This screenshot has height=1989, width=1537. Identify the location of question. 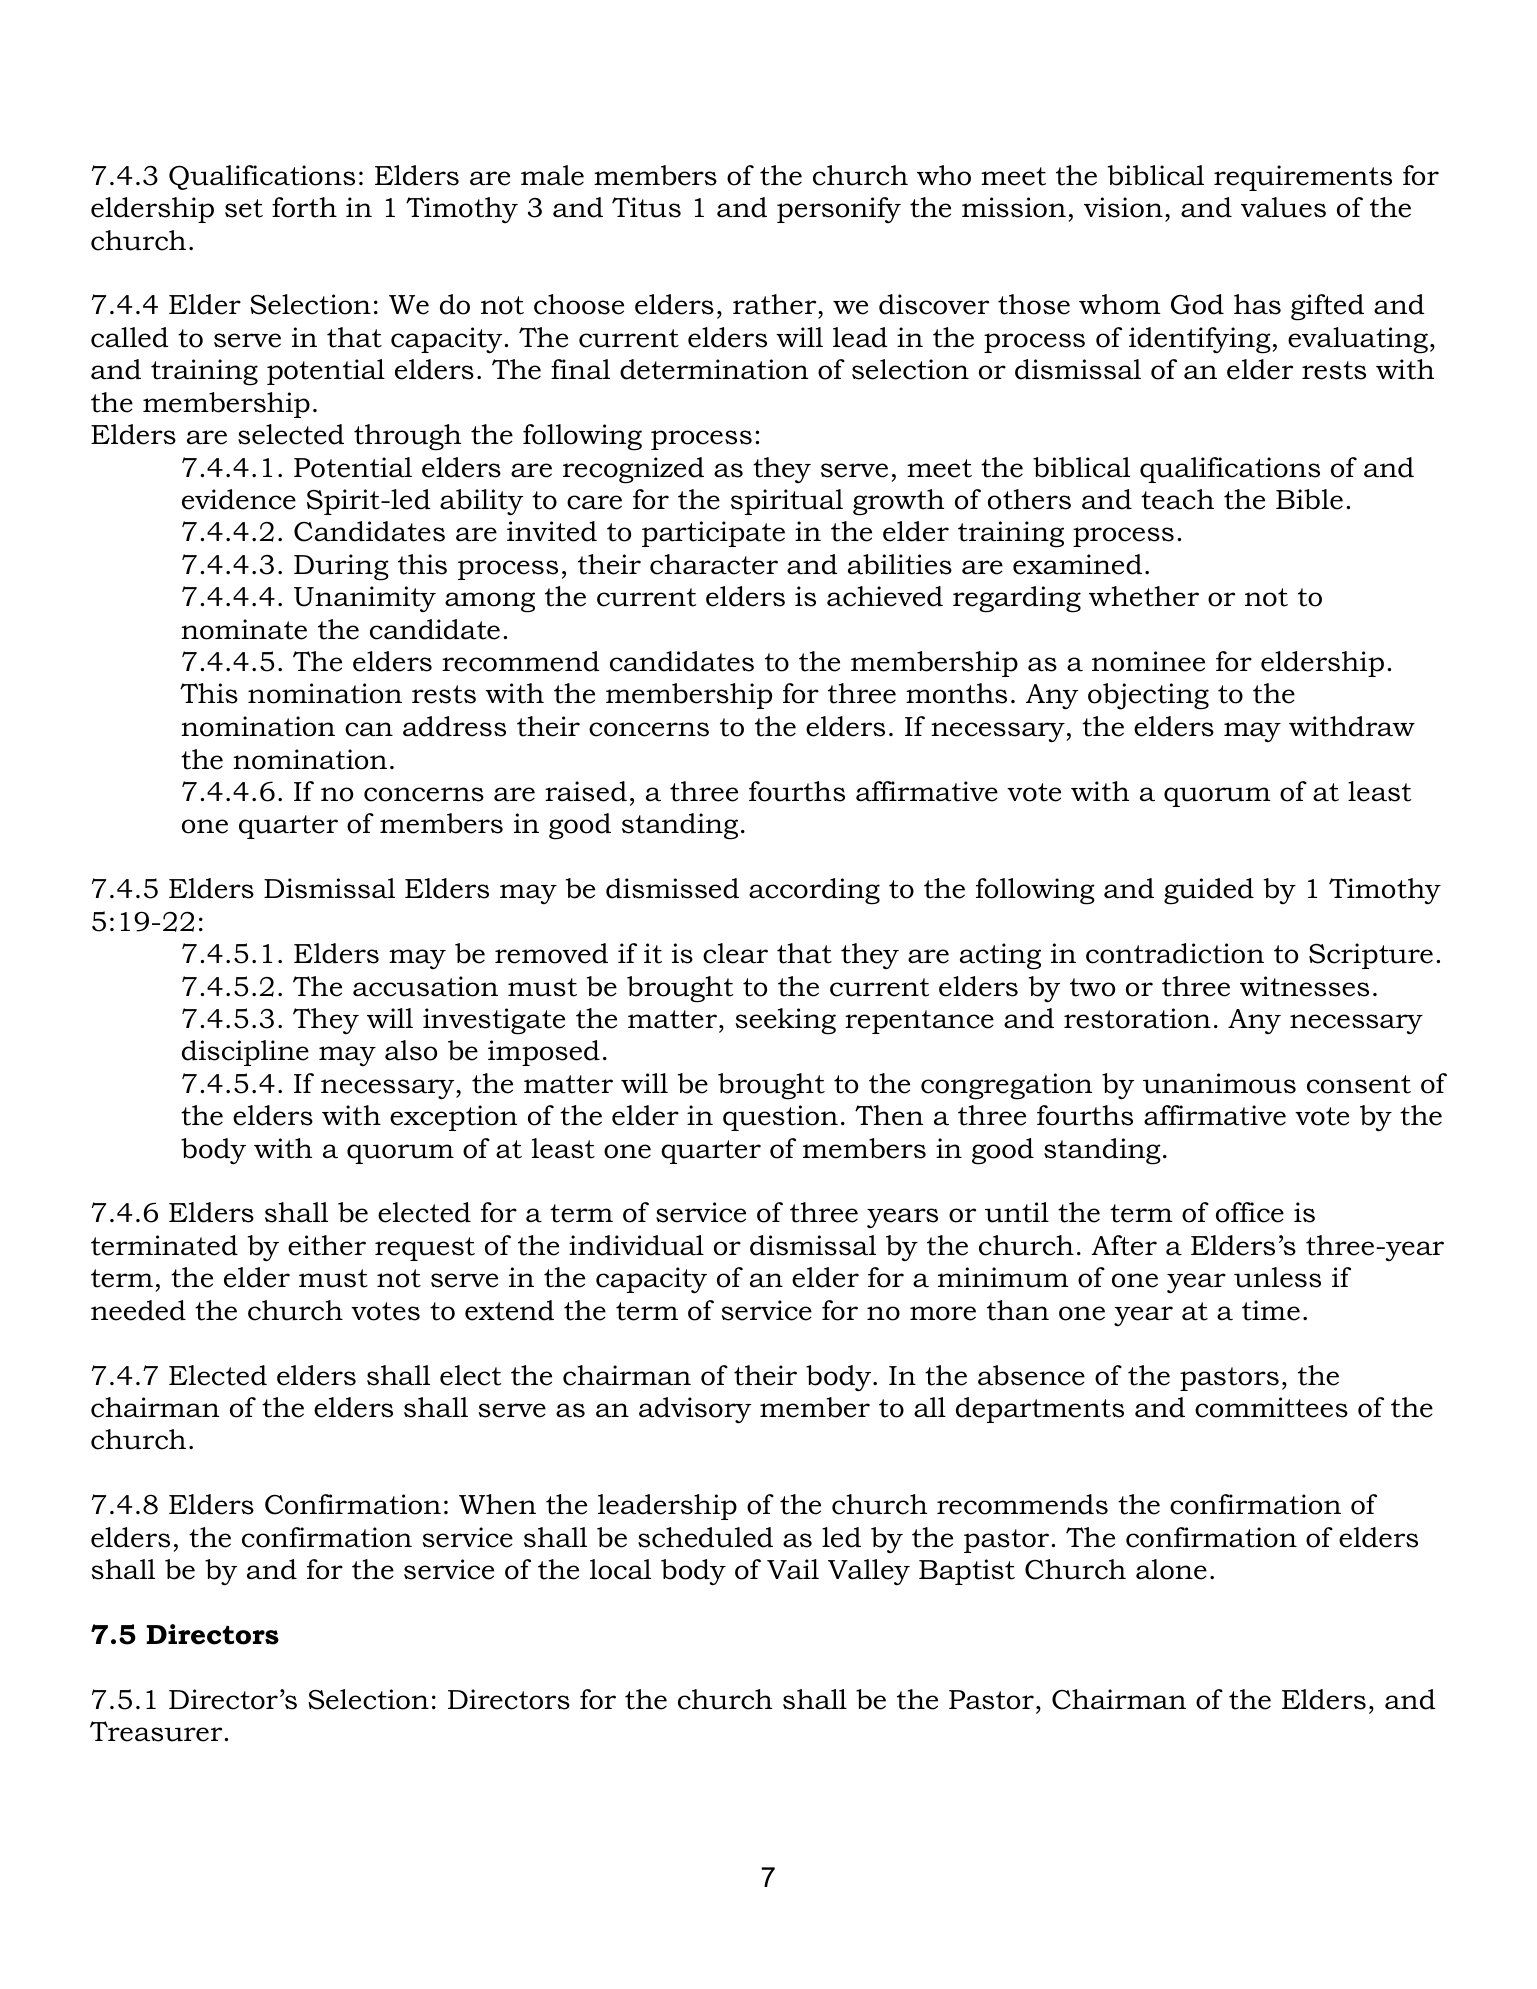
(780, 1118).
